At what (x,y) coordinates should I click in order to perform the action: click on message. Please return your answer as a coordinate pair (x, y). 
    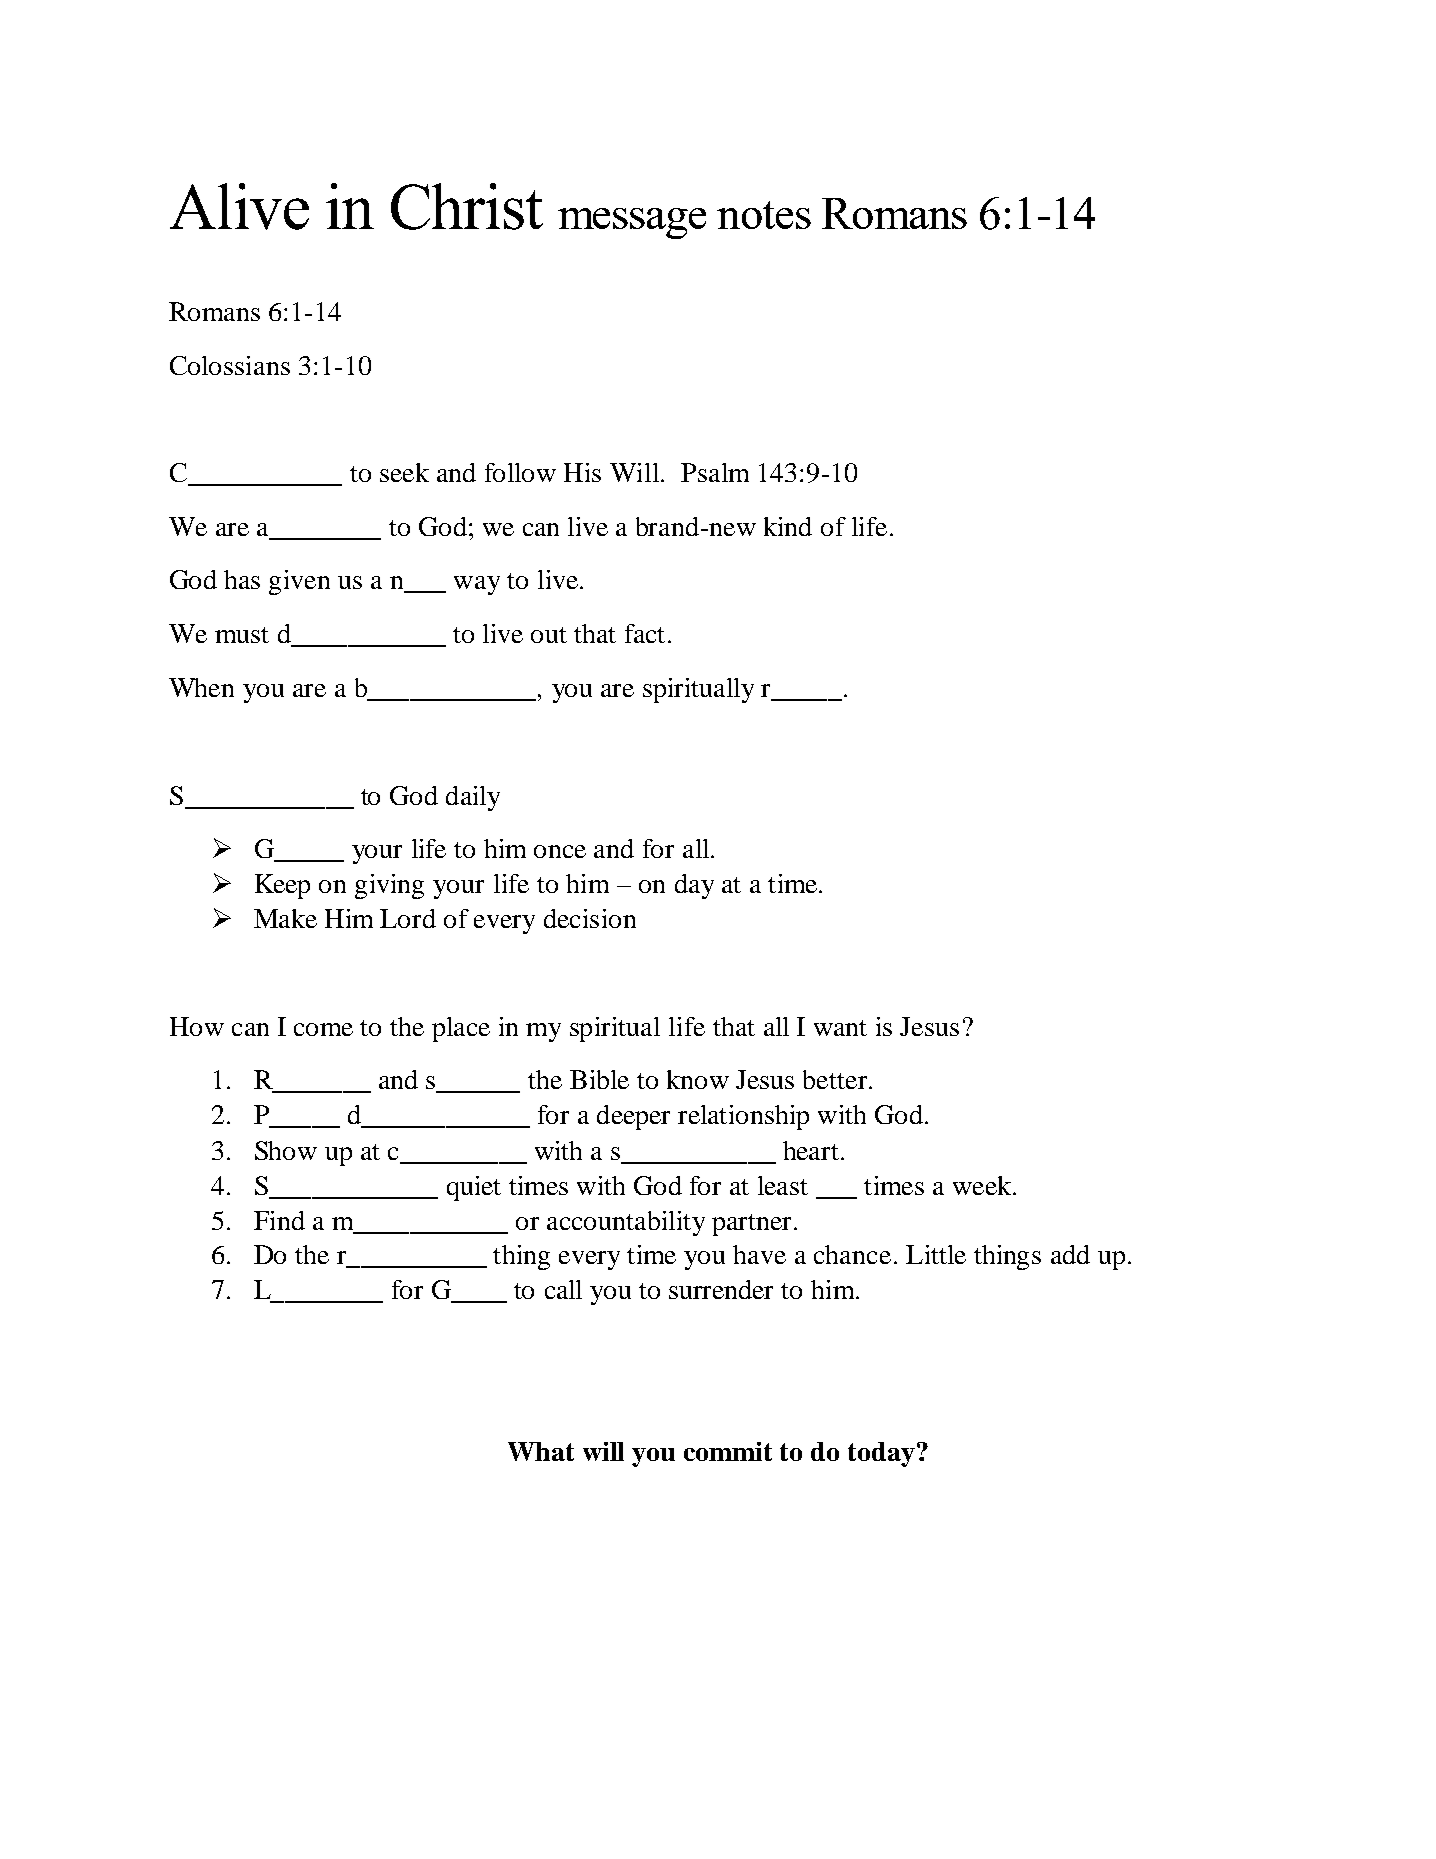
    Looking at the image, I should click on (632, 223).
